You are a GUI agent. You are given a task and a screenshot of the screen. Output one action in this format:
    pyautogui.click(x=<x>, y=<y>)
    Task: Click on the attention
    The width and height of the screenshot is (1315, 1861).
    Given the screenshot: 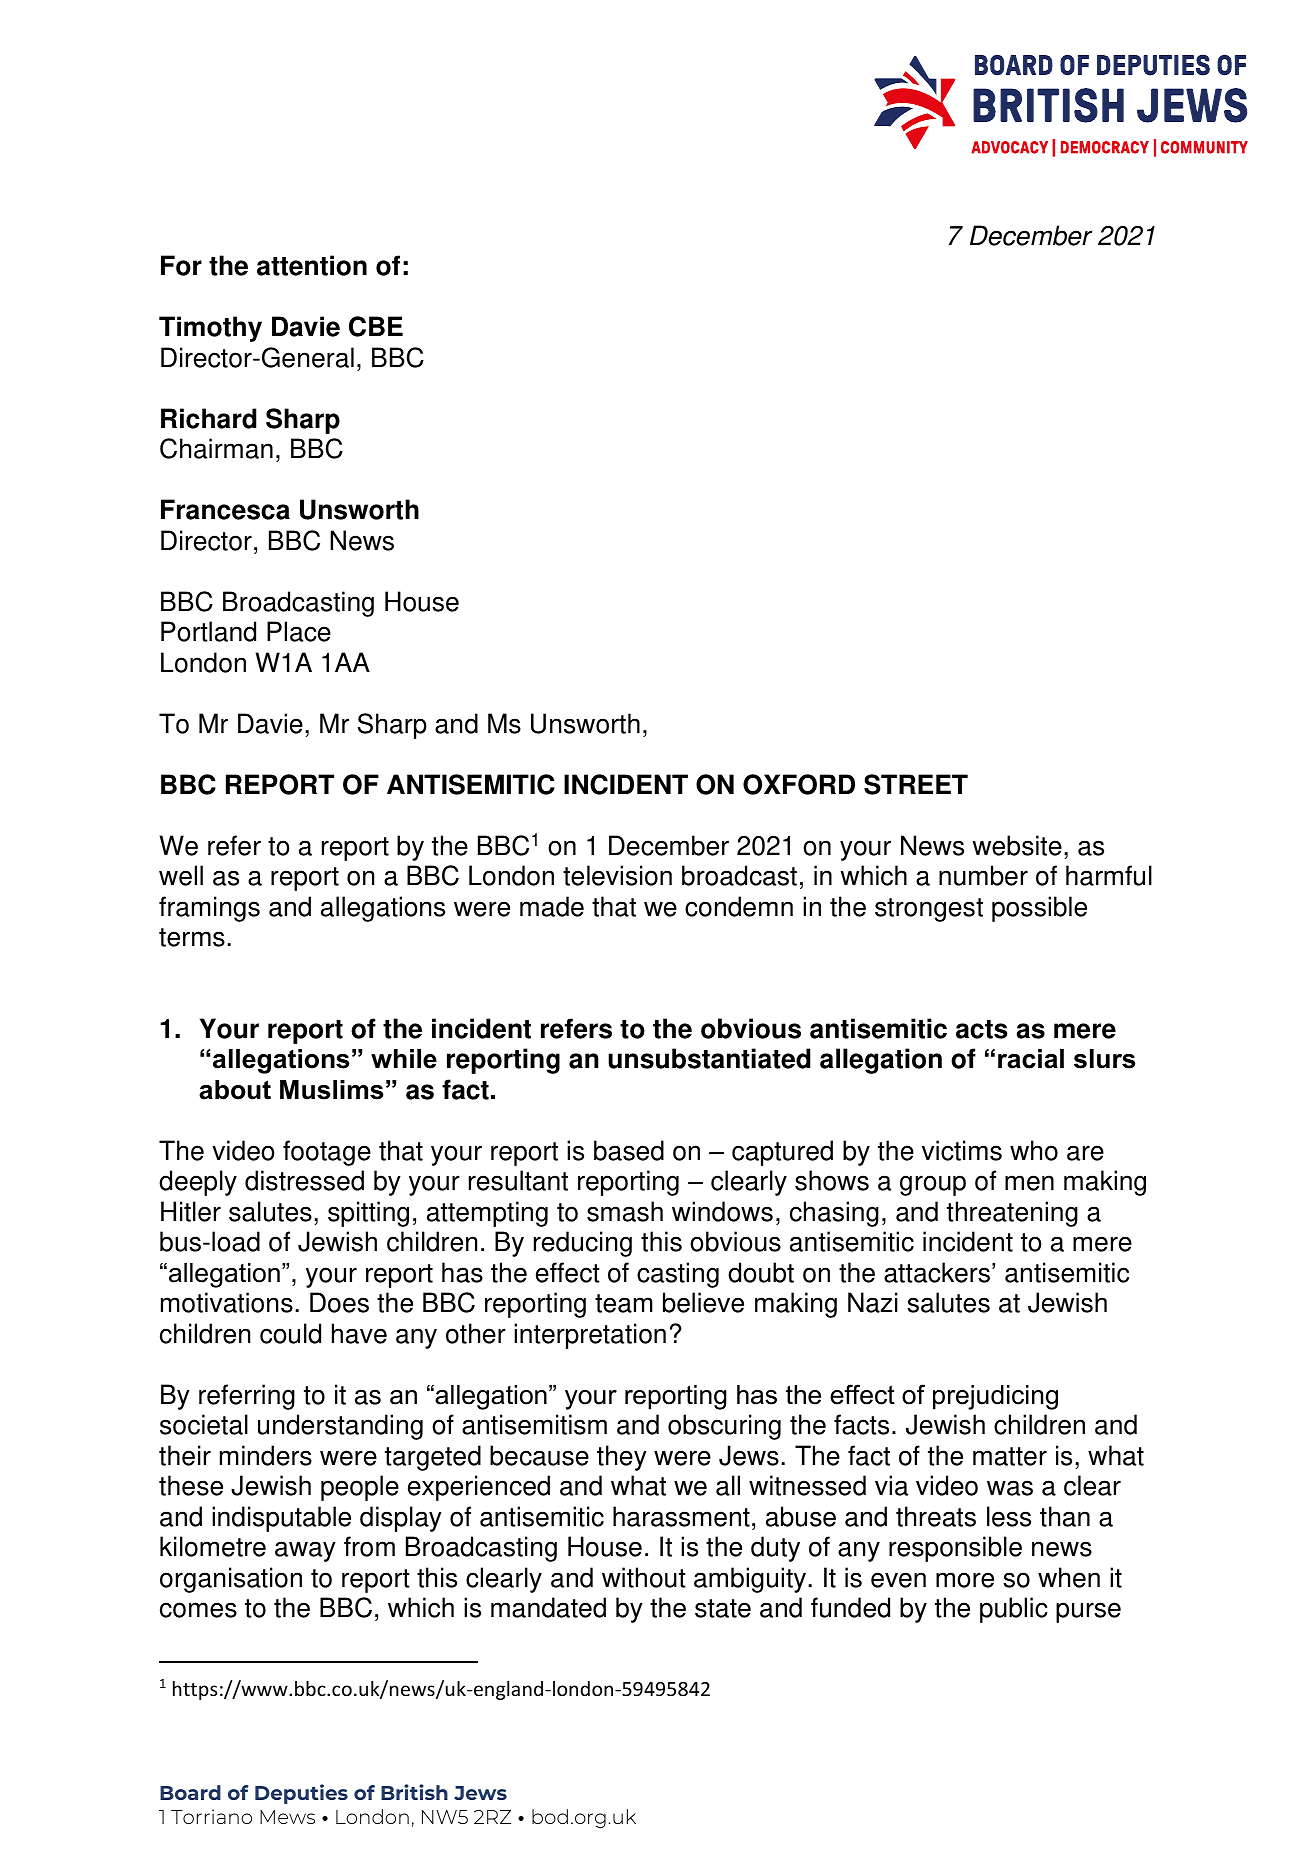 What is the action you would take?
    pyautogui.click(x=312, y=265)
